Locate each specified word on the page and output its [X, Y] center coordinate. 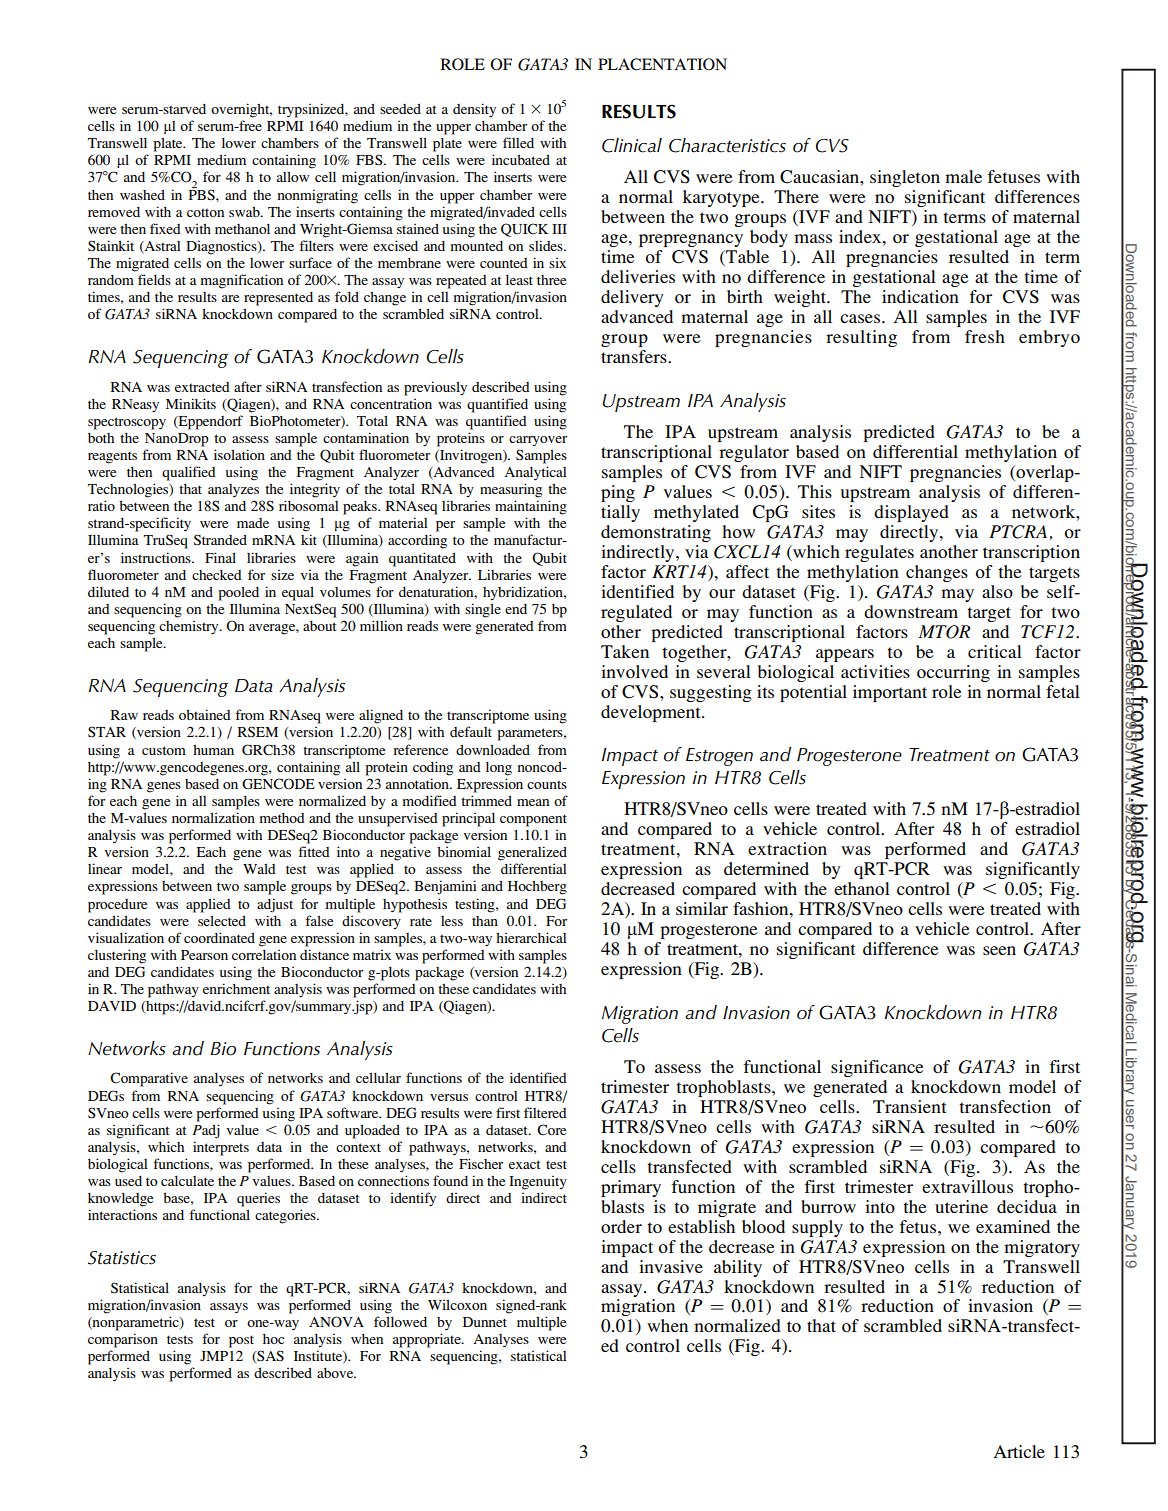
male [963, 176]
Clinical [632, 145]
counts [547, 784]
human [213, 750]
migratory [1042, 1248]
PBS [202, 194]
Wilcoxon [457, 1305]
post [241, 1341]
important [890, 693]
